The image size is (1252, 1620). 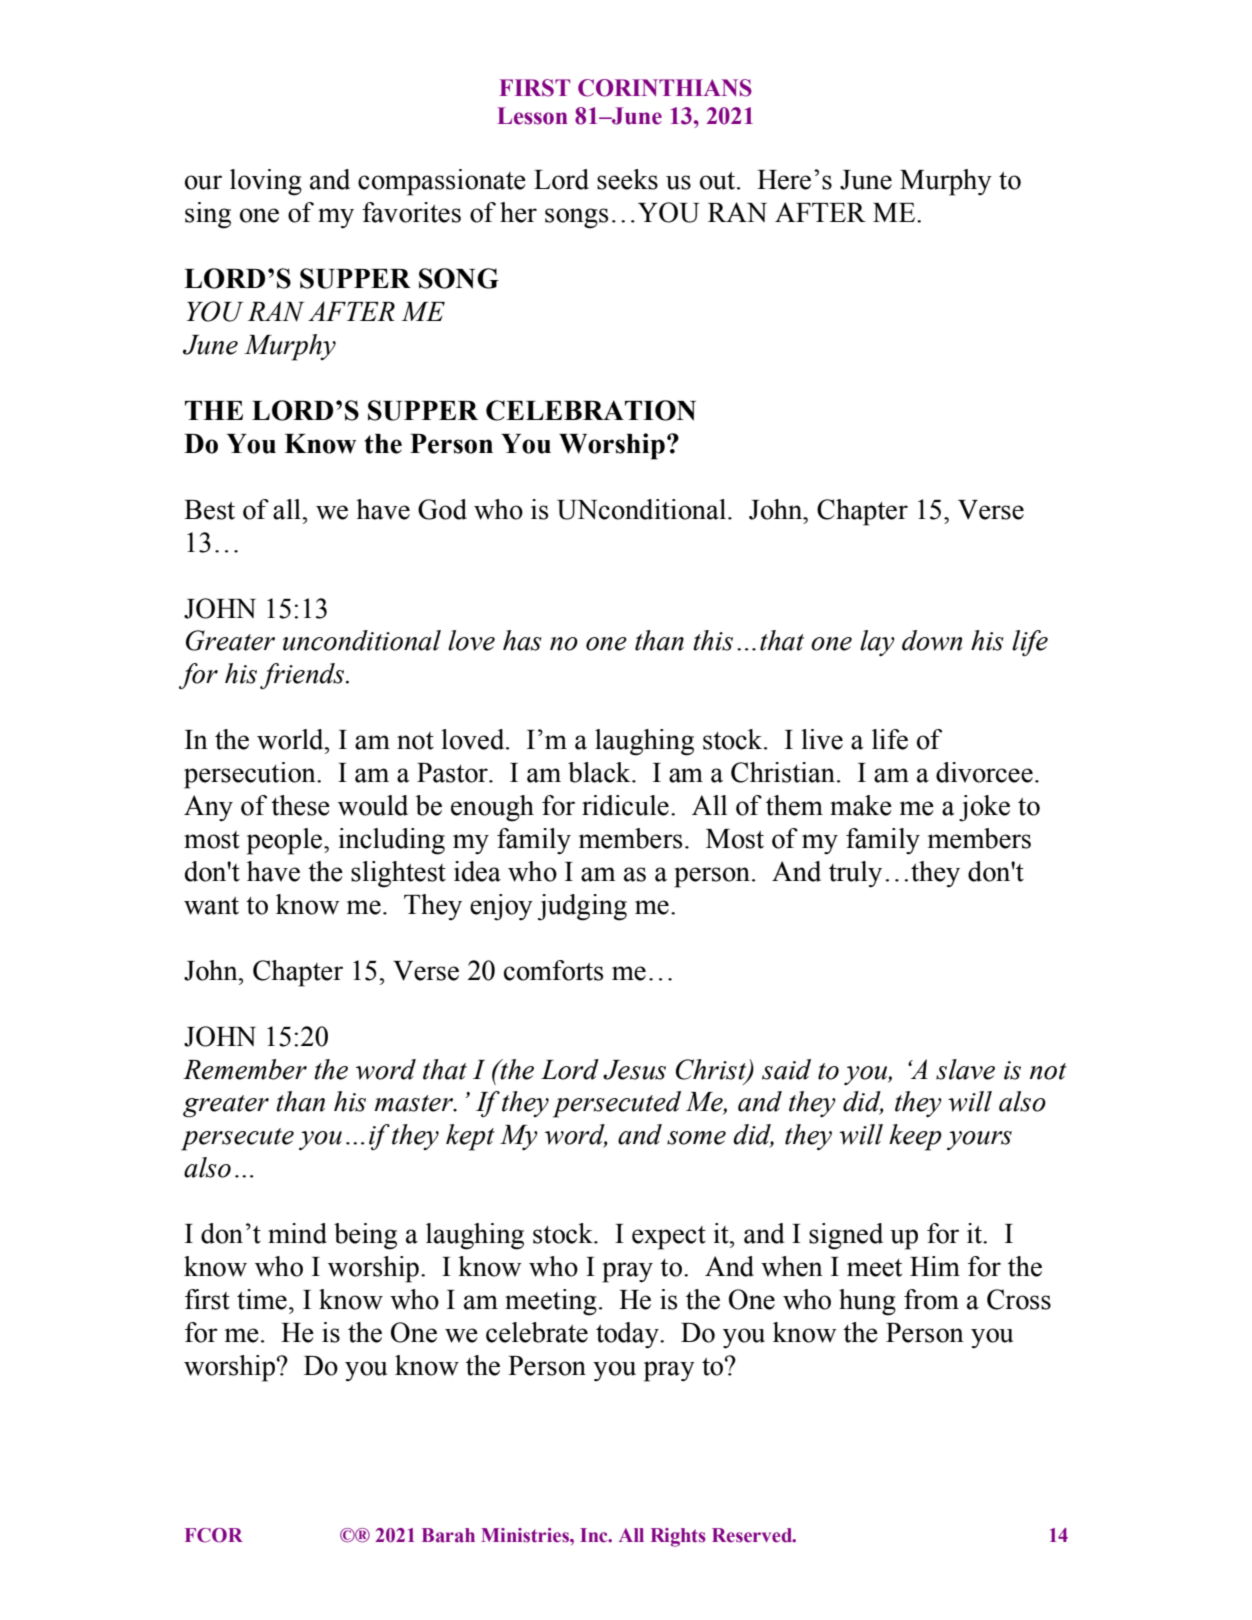 I want to click on loving, so click(x=266, y=182).
